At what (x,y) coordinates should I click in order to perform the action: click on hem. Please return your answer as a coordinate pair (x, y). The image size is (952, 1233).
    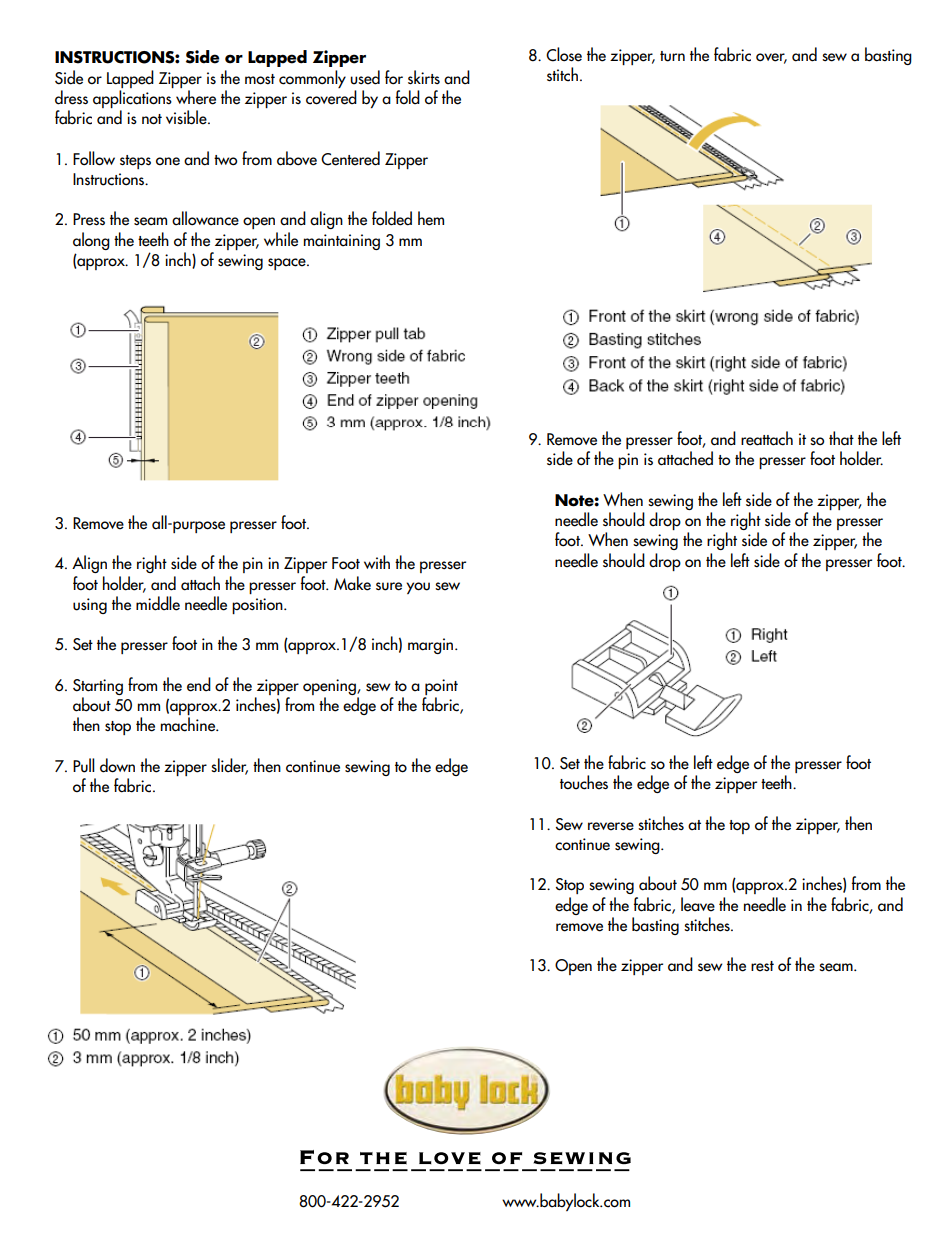
    Looking at the image, I should click on (431, 218).
